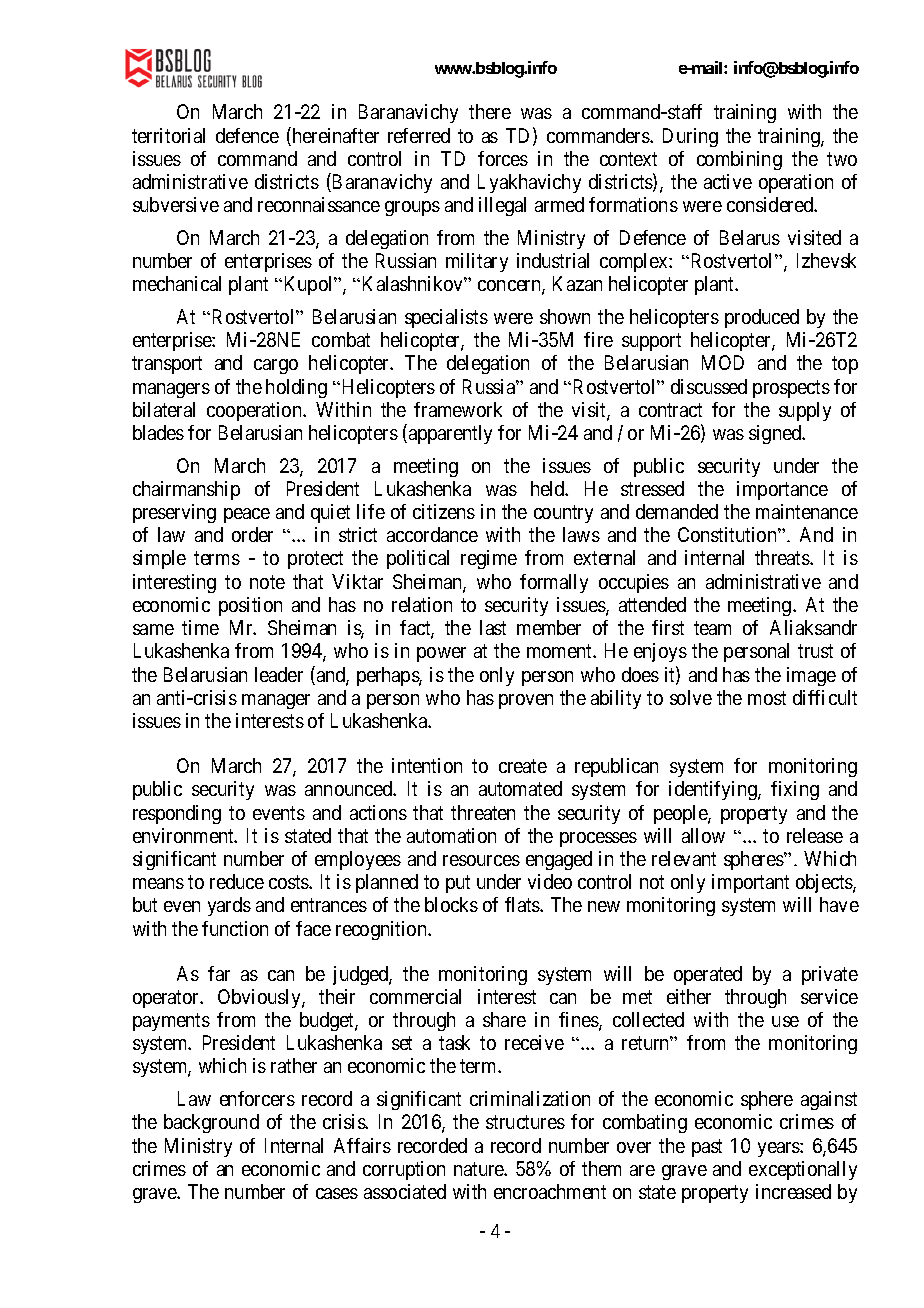  I want to click on importance, so click(782, 490).
